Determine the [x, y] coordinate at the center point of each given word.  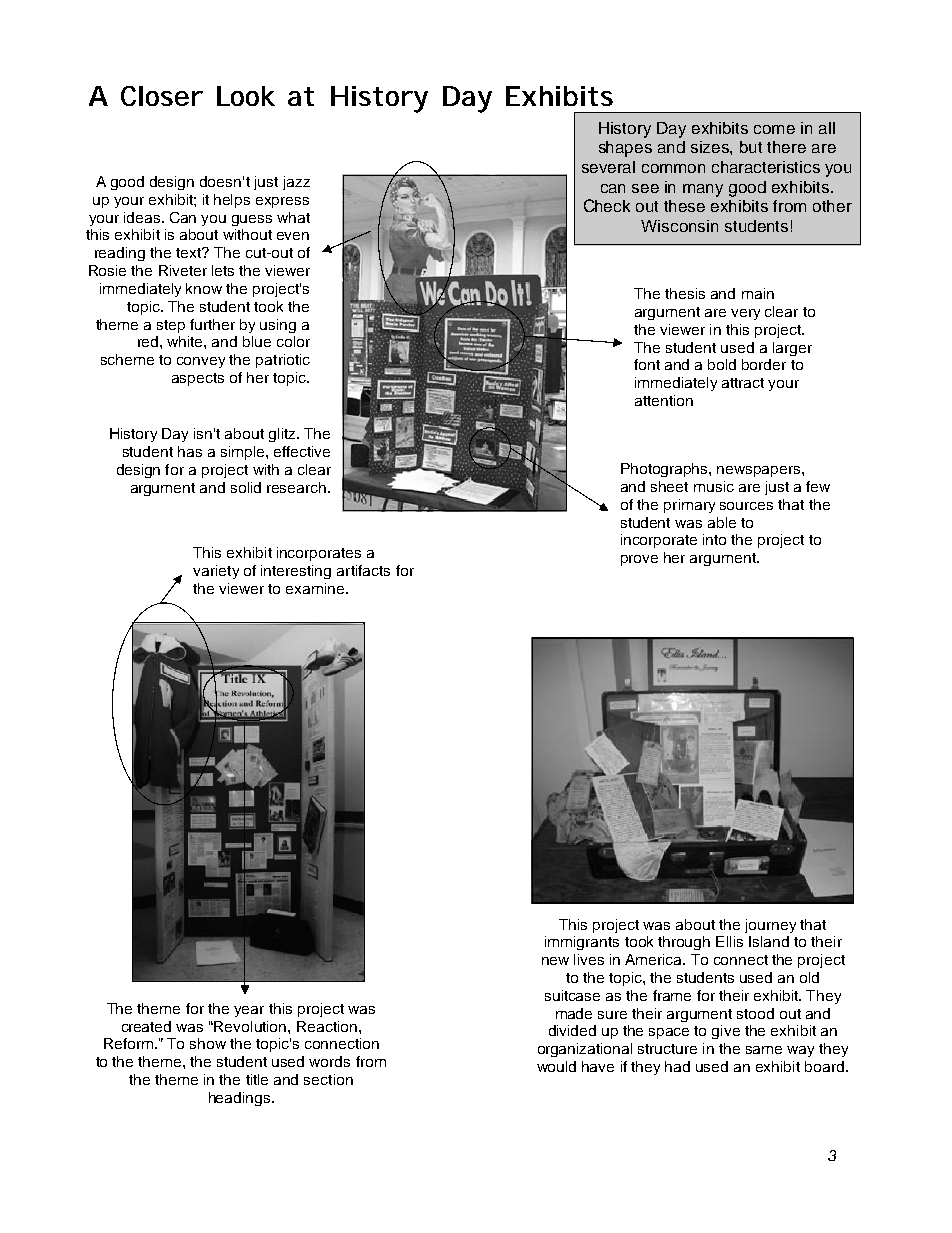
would [556, 1066]
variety [216, 572]
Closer [162, 96]
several [608, 167]
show [208, 1043]
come [774, 129]
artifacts [363, 570]
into [714, 539]
